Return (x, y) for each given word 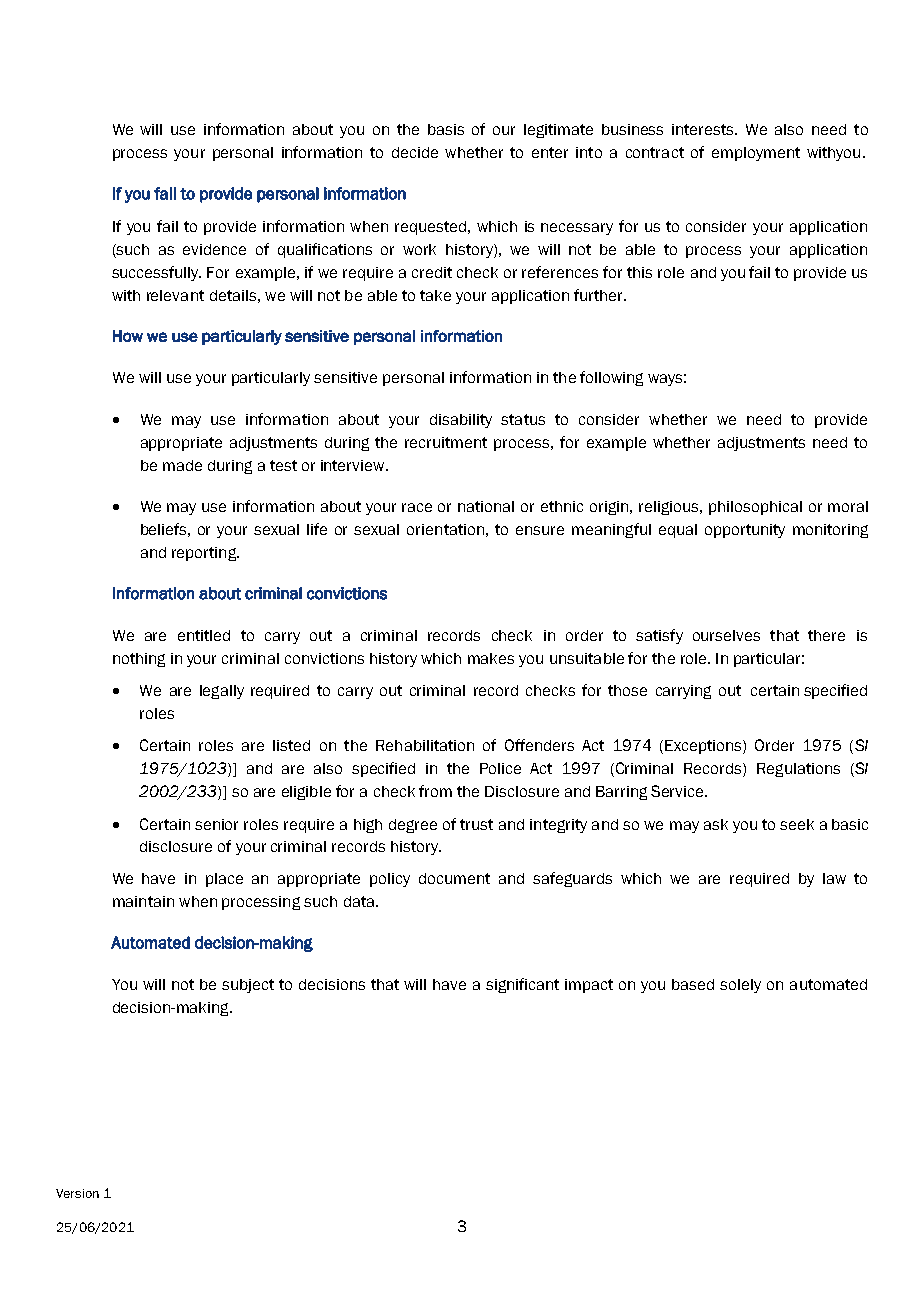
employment (756, 154)
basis (446, 129)
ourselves (726, 635)
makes (491, 658)
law (834, 878)
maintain (143, 901)
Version (77, 1193)
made (182, 465)
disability (461, 421)
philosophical (755, 508)
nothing (139, 660)
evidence (214, 249)
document (454, 878)
